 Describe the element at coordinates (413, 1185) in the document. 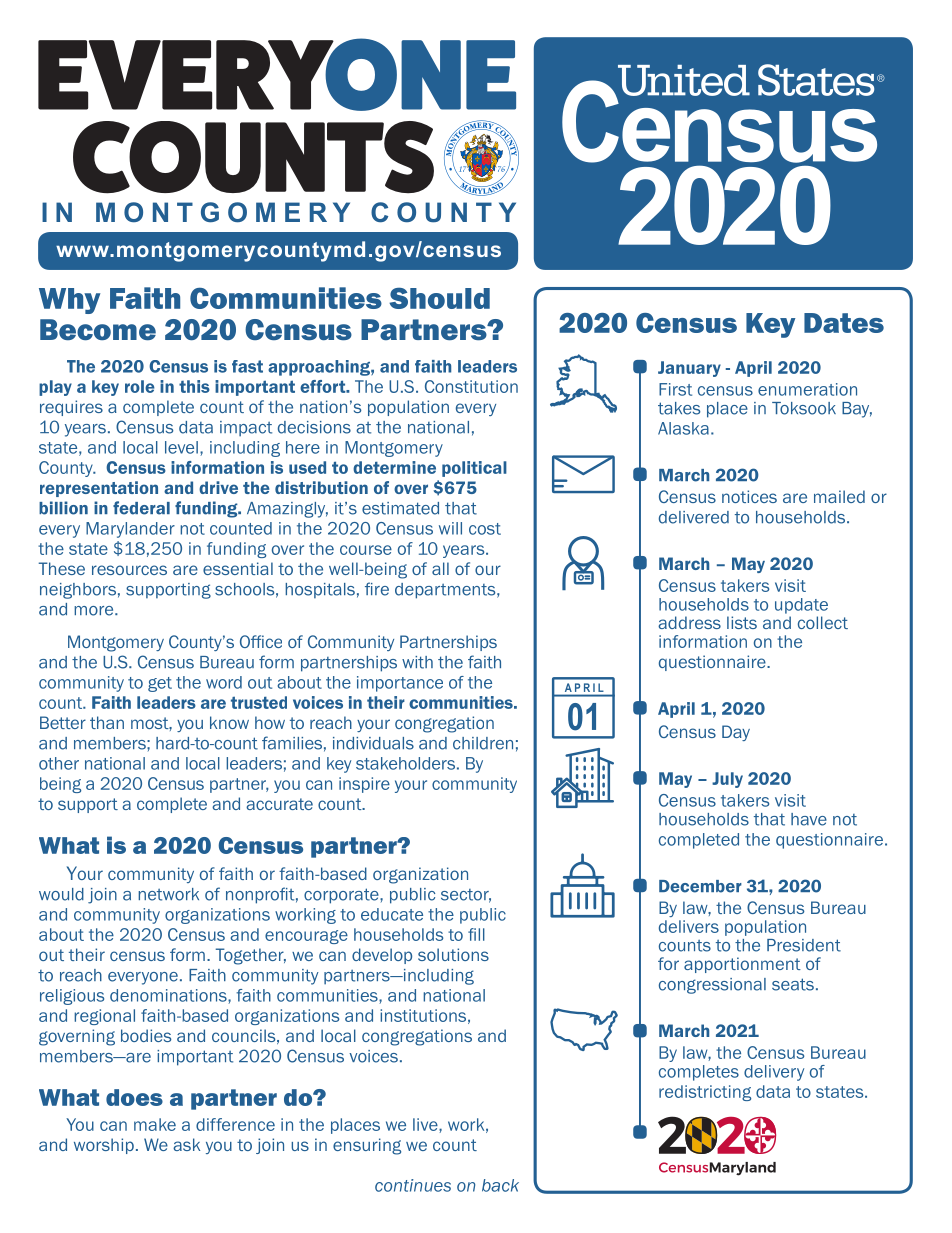

I see `continues` at that location.
